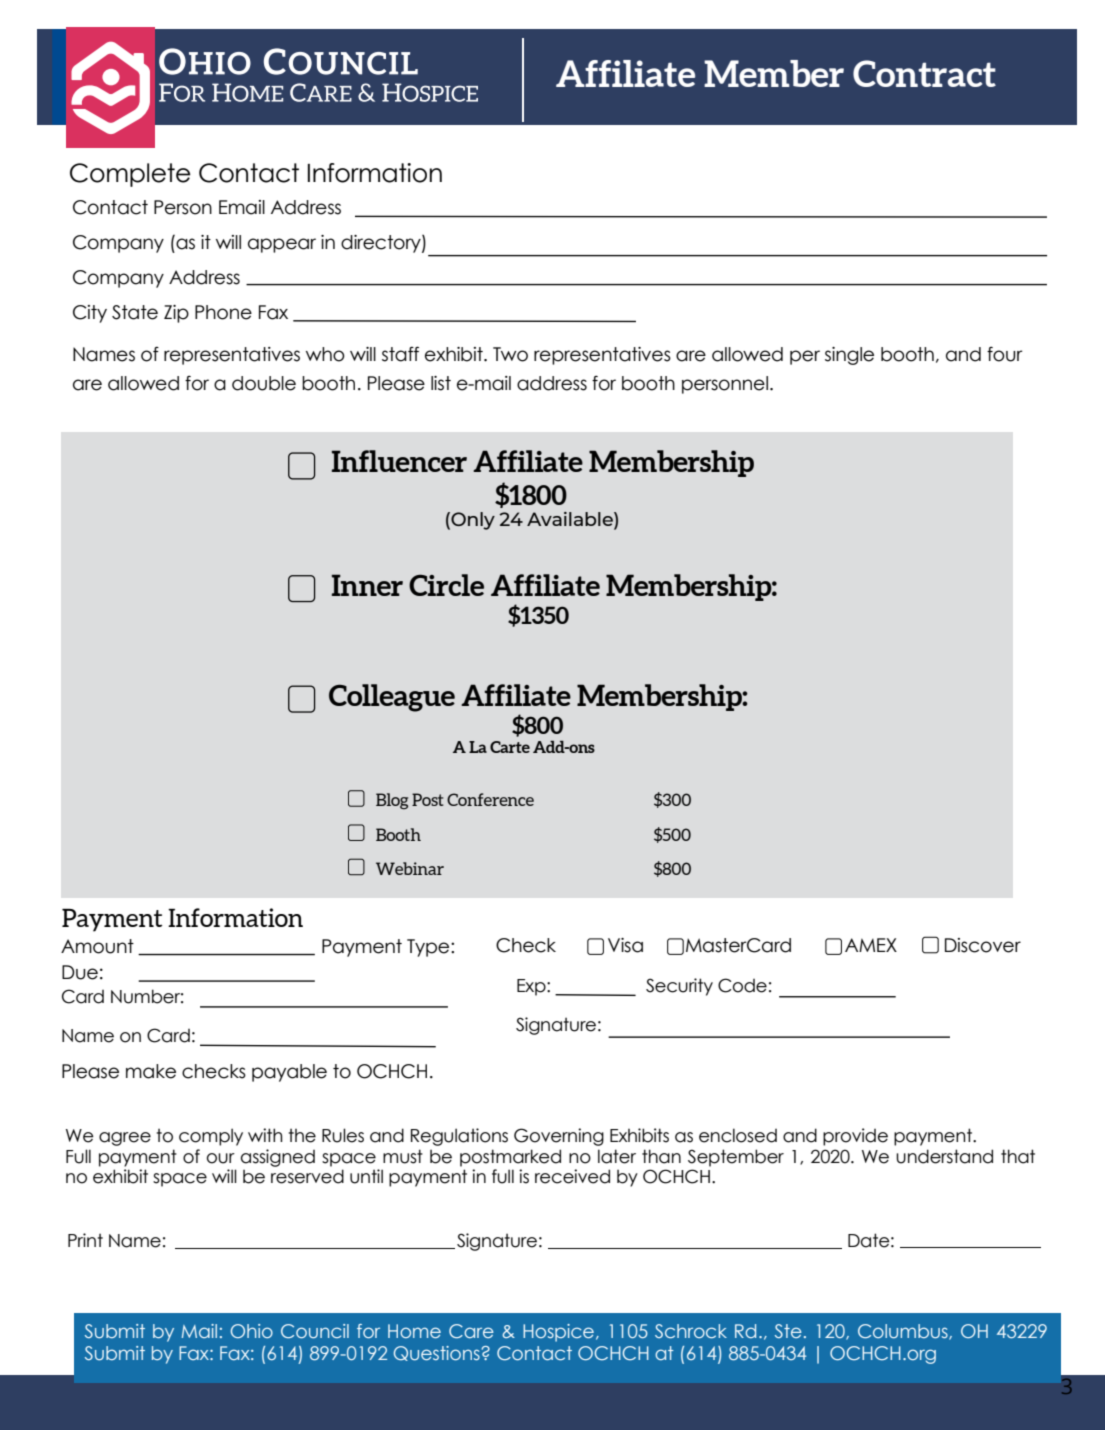 Image resolution: width=1105 pixels, height=1430 pixels. Describe the element at coordinates (282, 245) in the image. I see `appear` at that location.
